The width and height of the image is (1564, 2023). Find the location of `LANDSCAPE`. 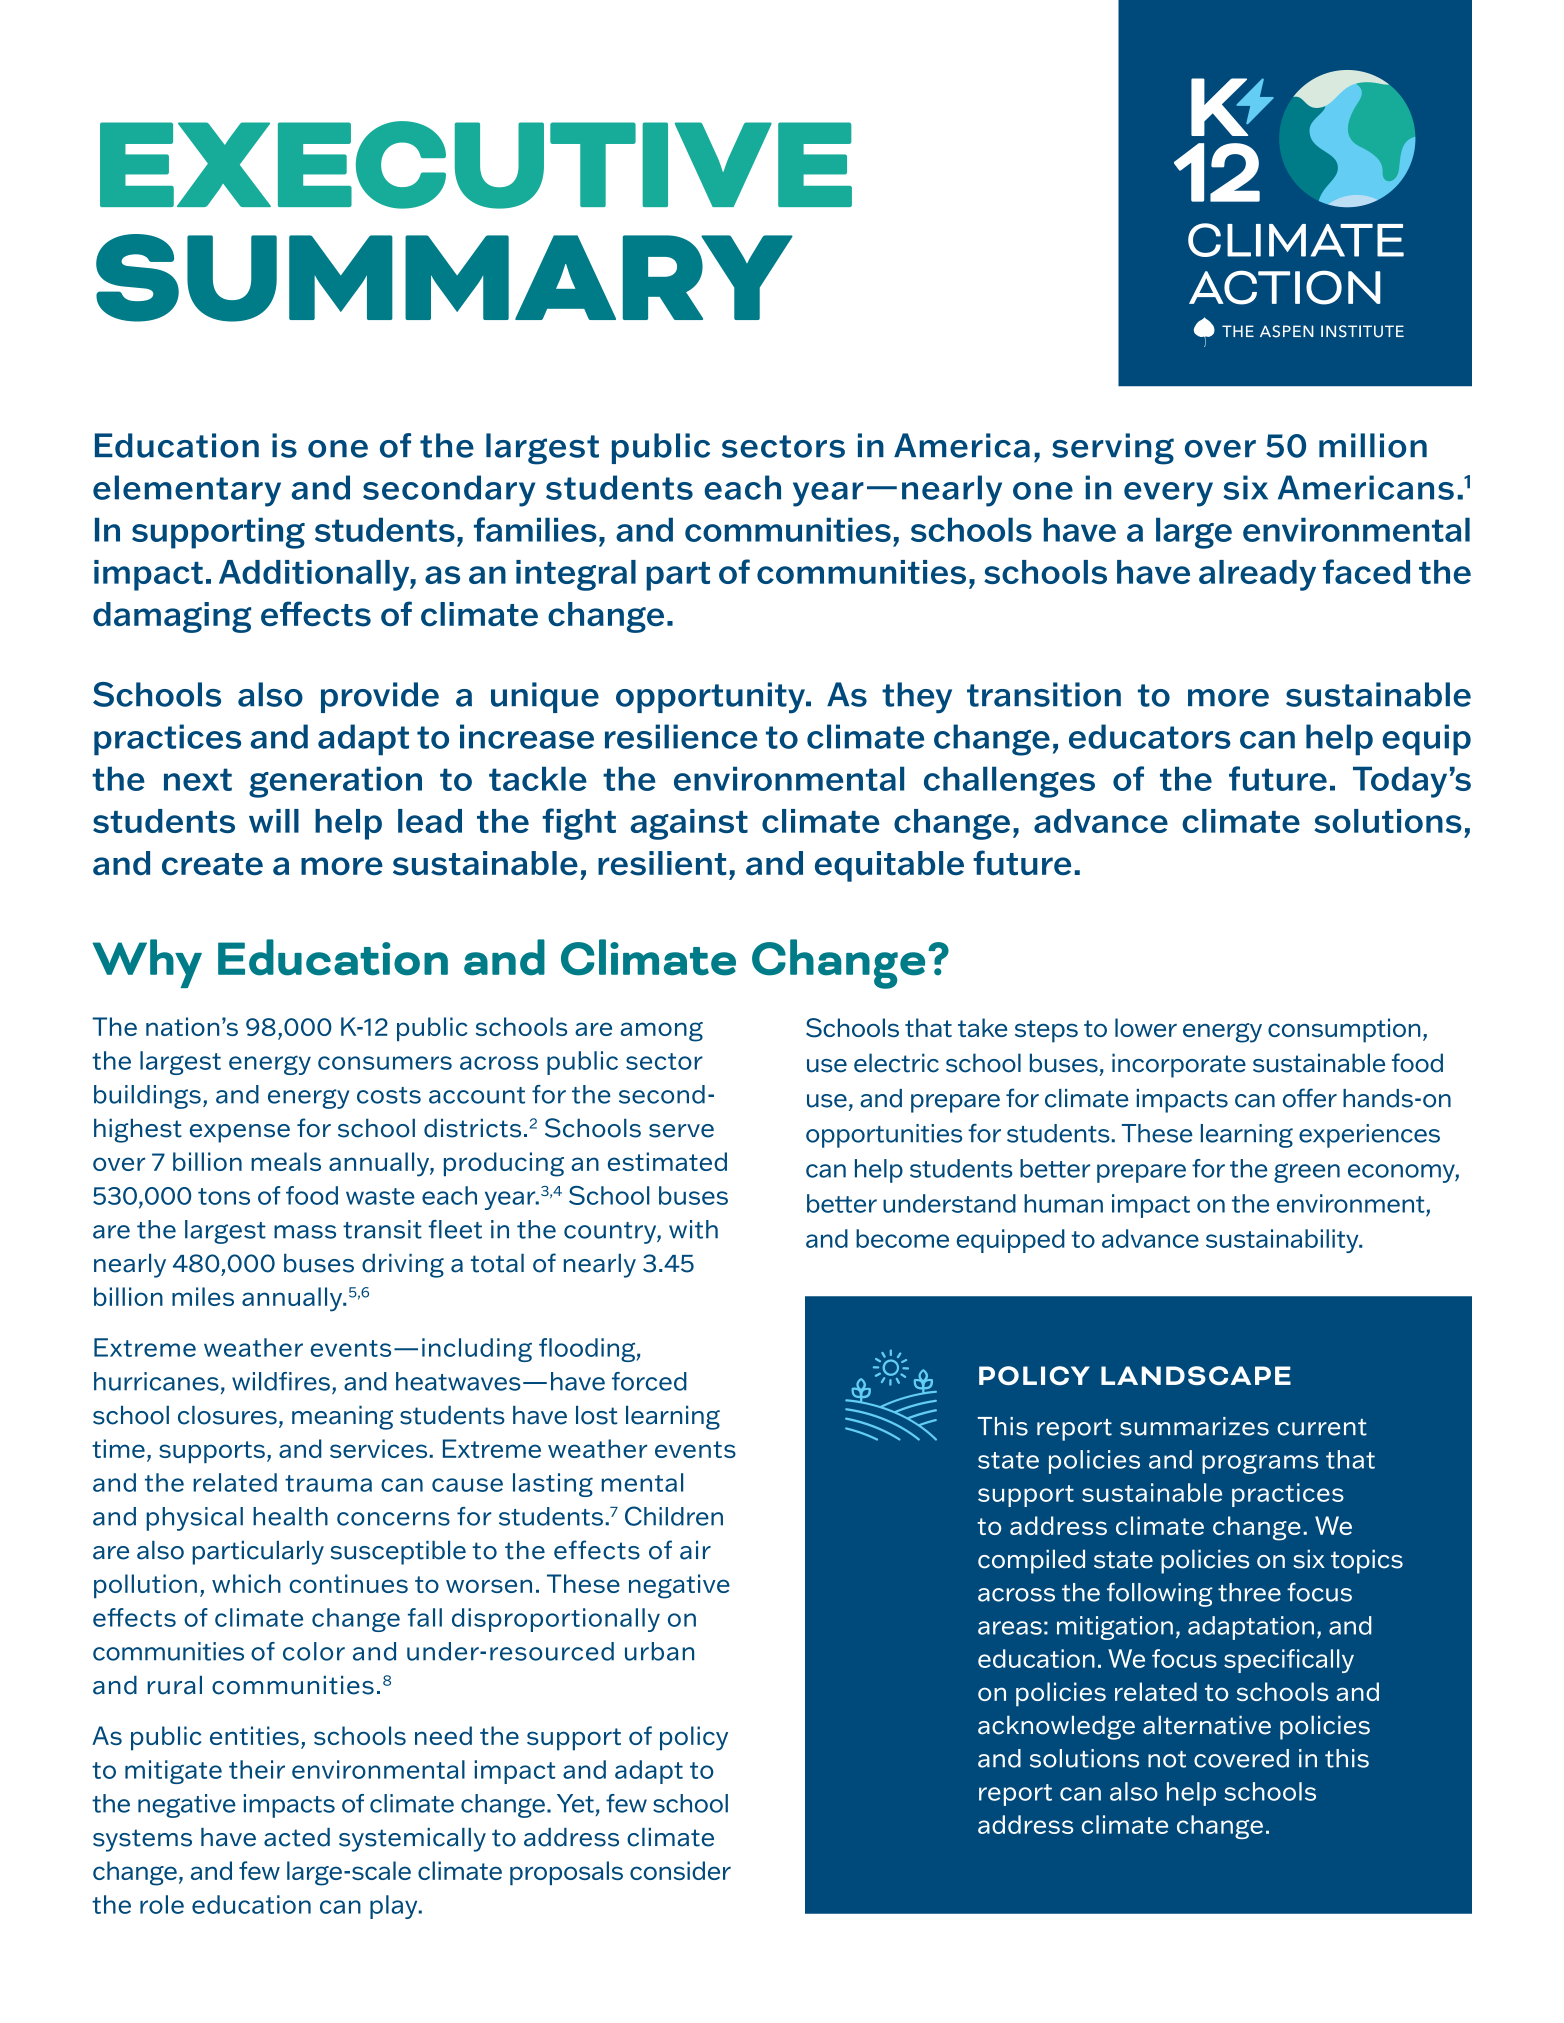

LANDSCAPE is located at coordinates (1196, 1375).
